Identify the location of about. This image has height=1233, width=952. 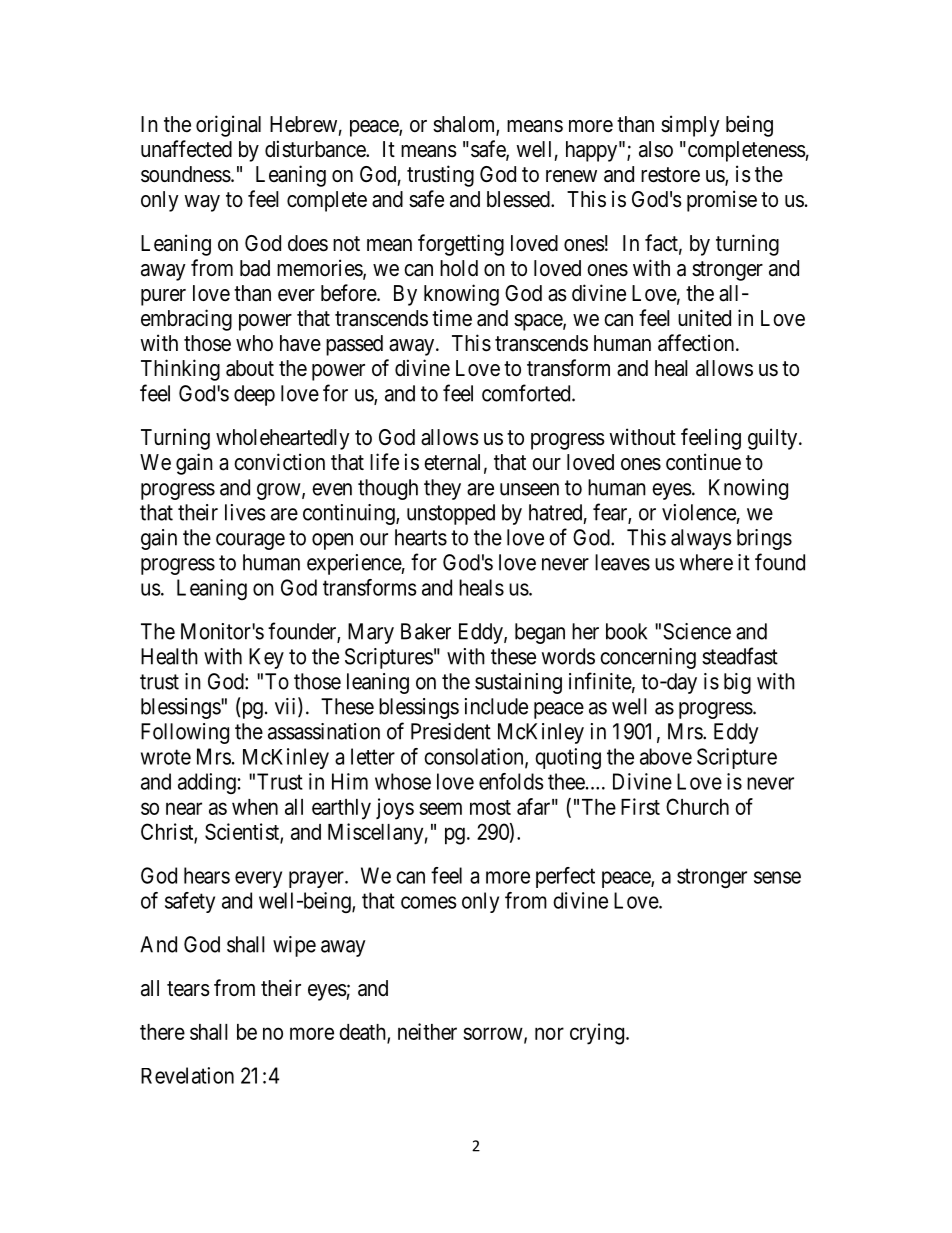
(250, 368).
